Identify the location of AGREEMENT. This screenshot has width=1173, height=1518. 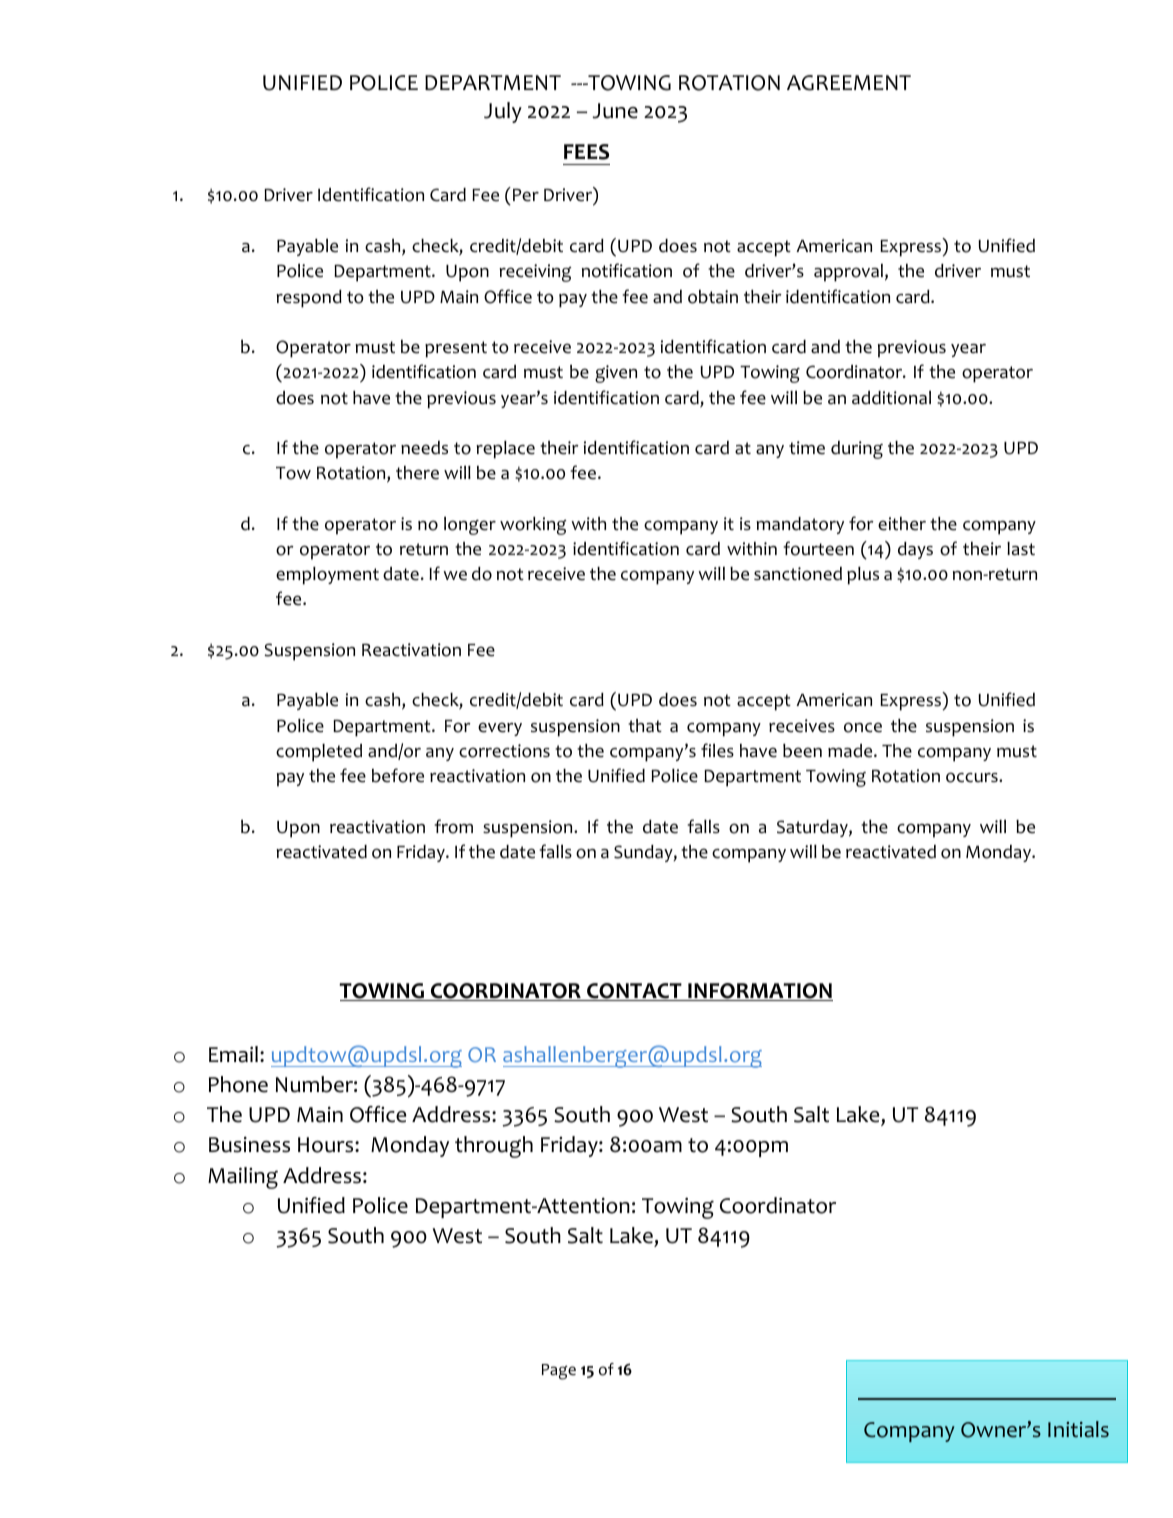
(849, 83).
